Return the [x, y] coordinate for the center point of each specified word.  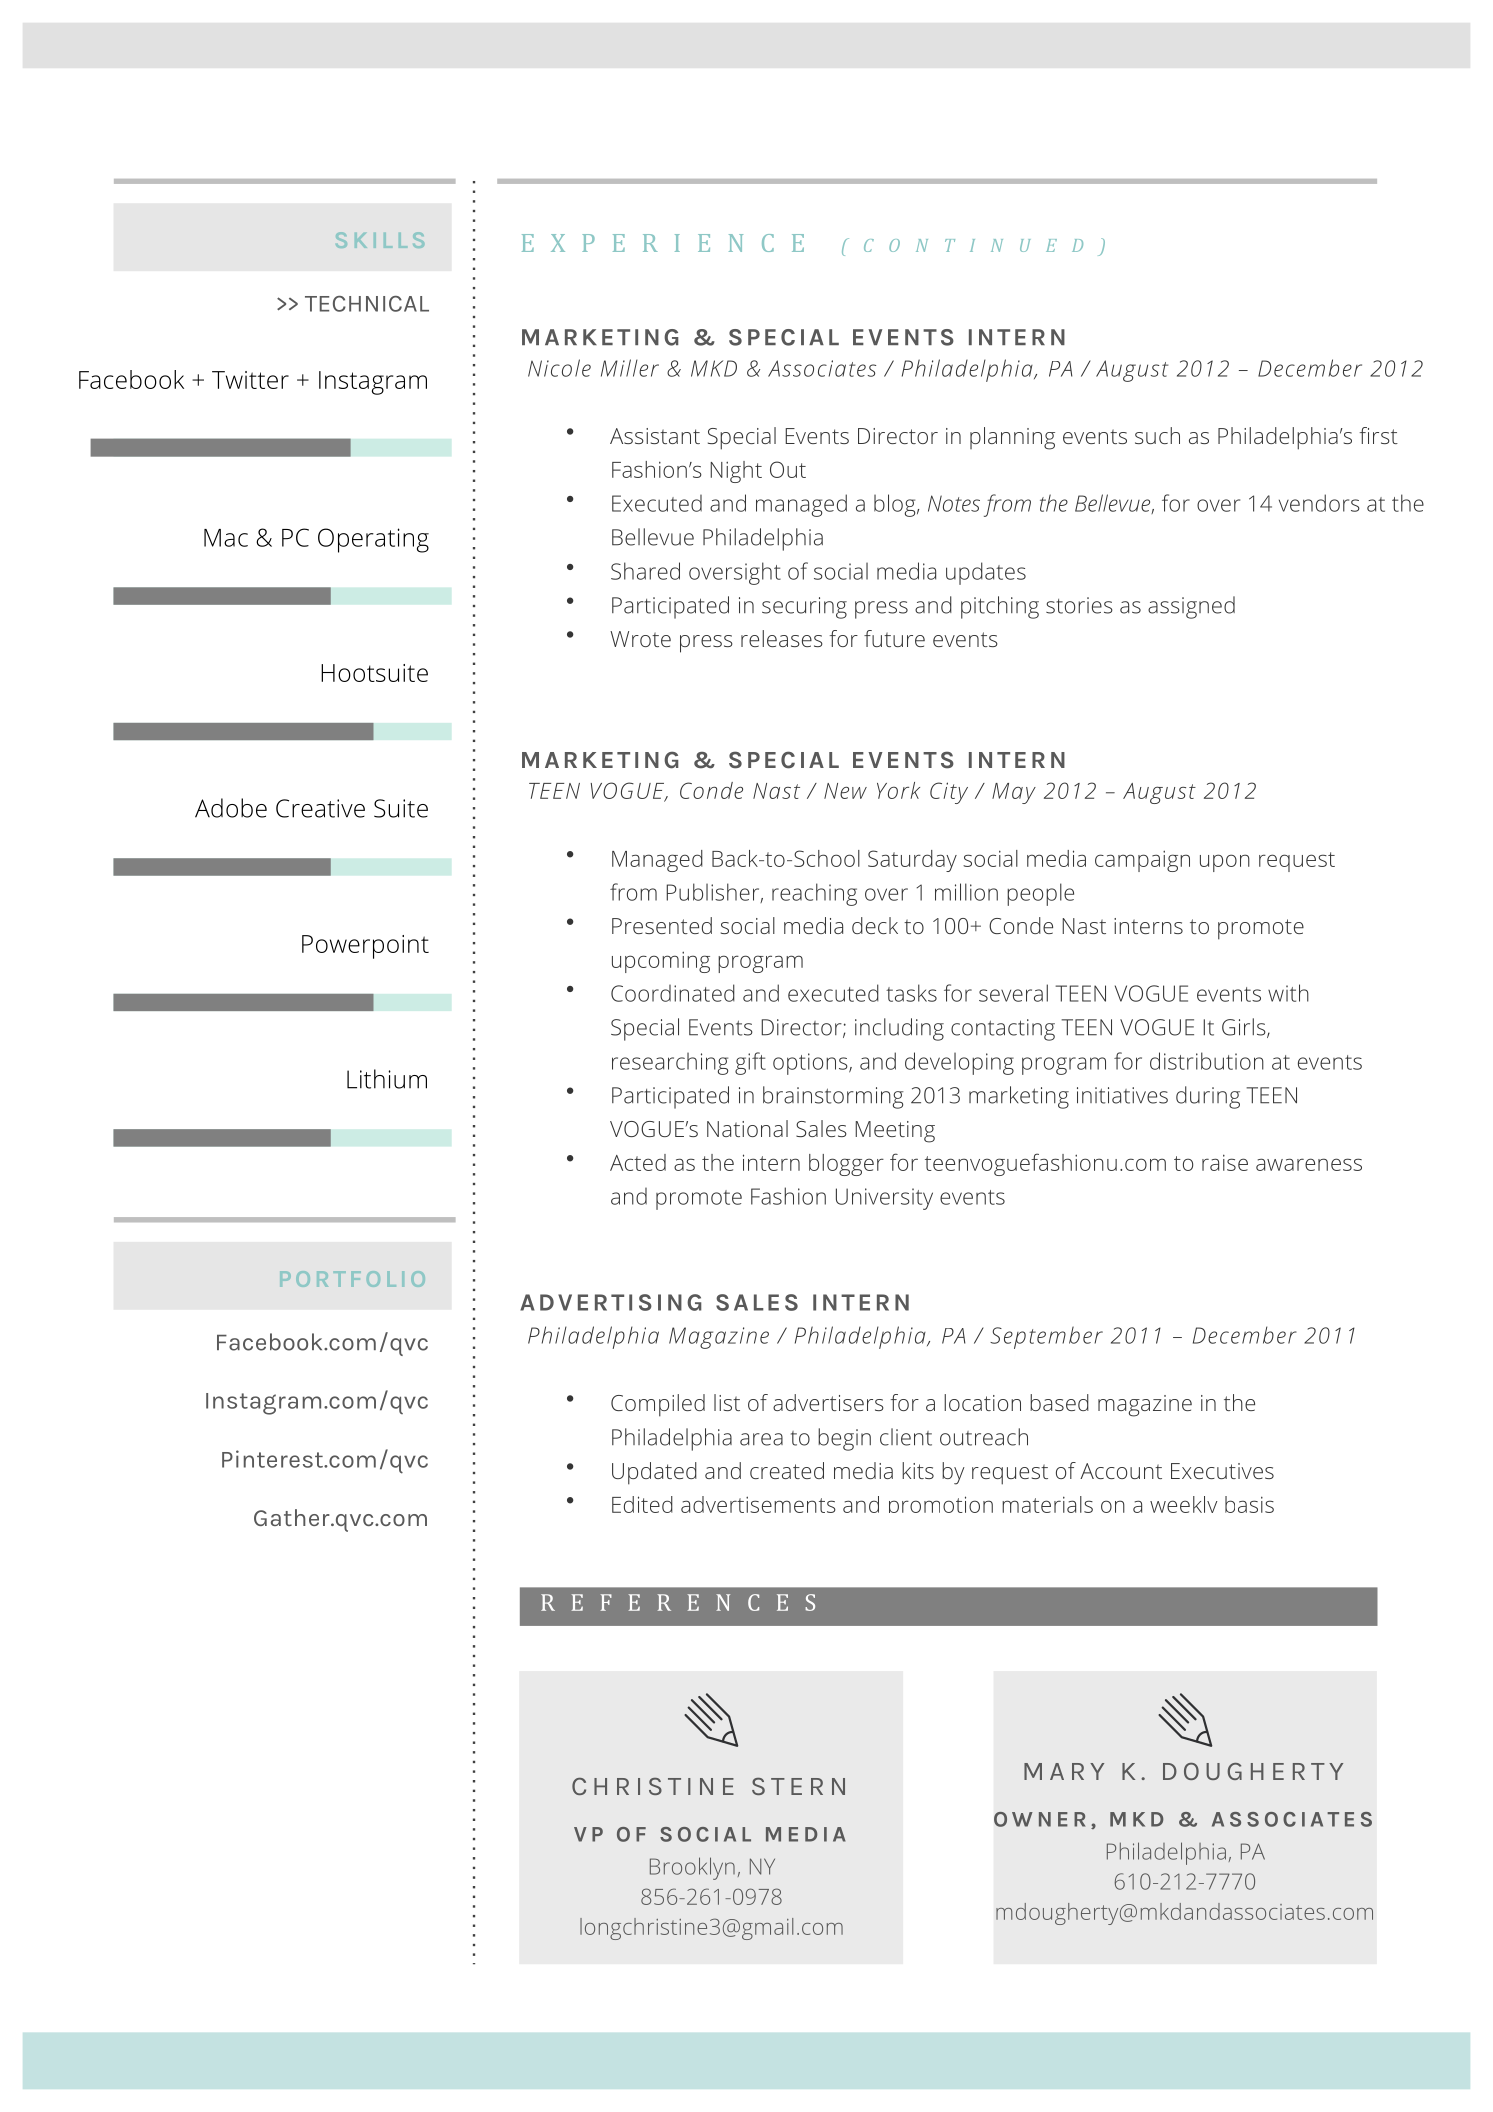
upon [1225, 863]
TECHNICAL [367, 304]
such [1157, 435]
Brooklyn [692, 1868]
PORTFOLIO [352, 1279]
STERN [798, 1786]
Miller [630, 368]
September [1046, 1337]
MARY [1064, 1771]
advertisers [828, 1402]
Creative [320, 808]
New [845, 791]
